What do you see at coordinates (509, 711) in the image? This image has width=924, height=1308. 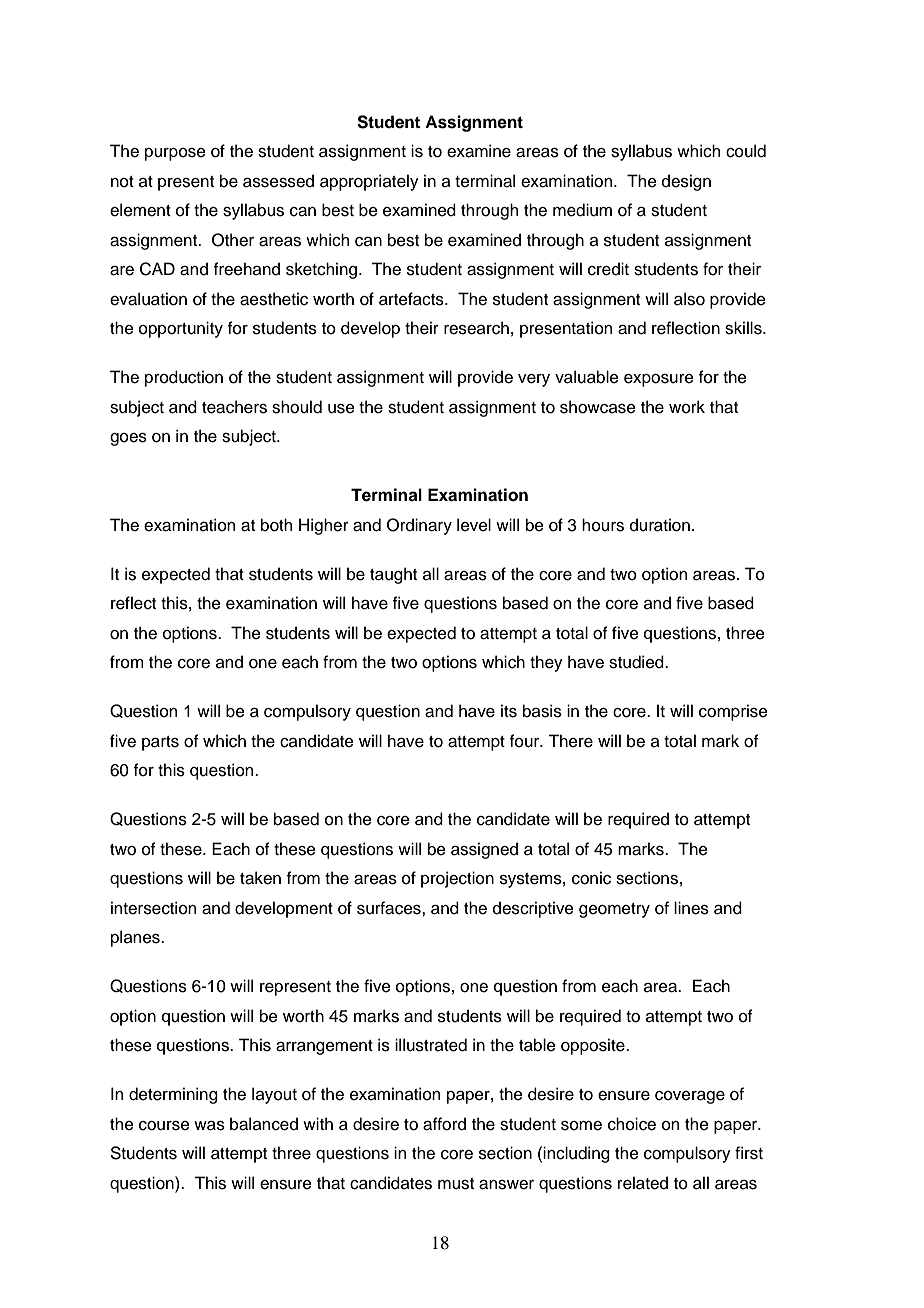 I see `its` at bounding box center [509, 711].
